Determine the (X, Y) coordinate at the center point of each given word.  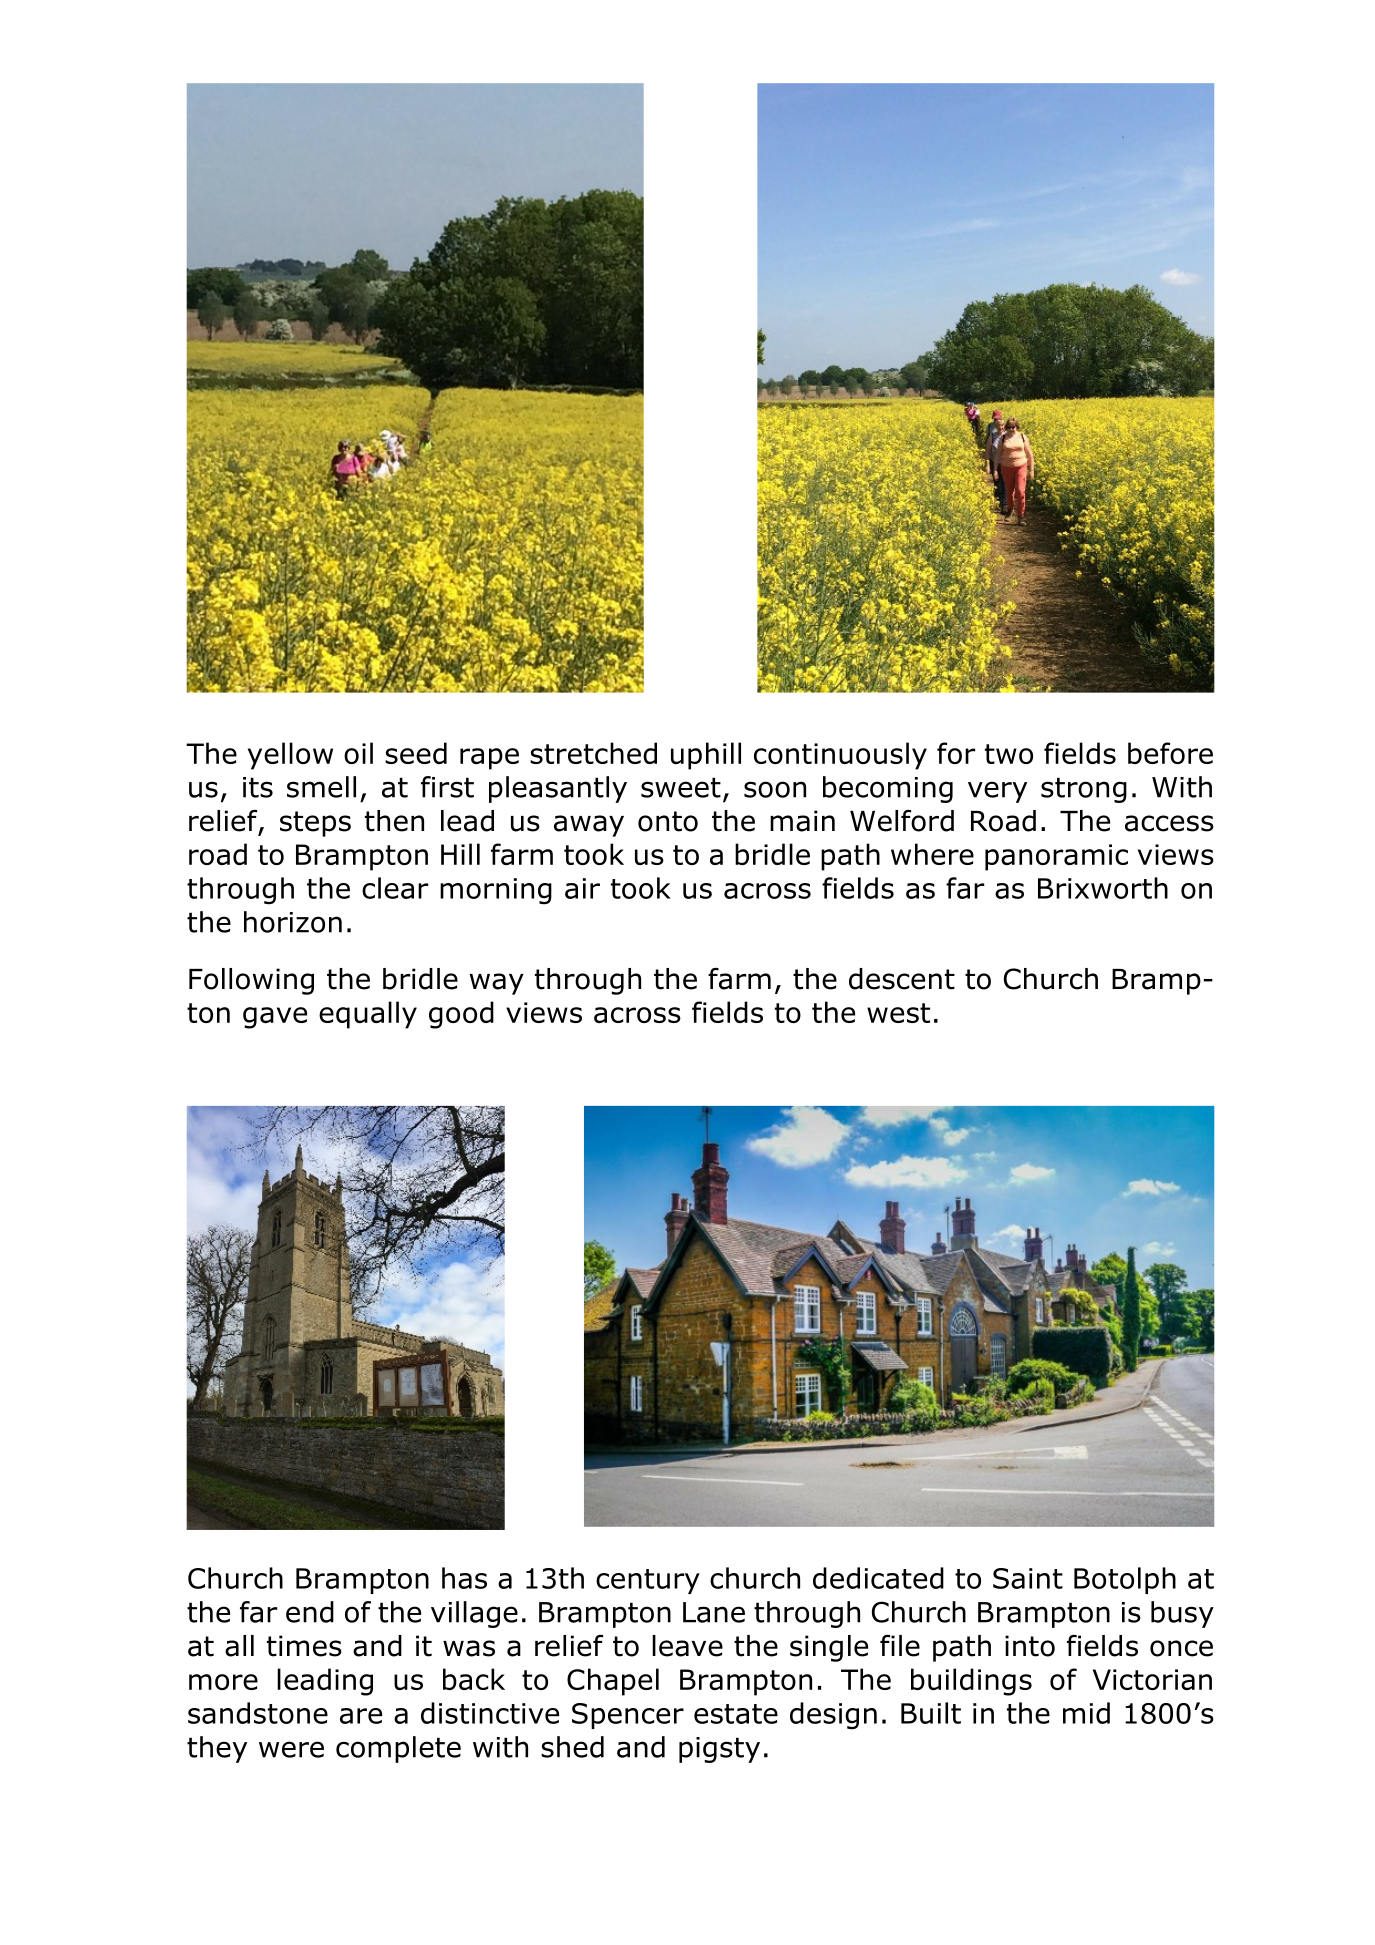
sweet (681, 787)
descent (902, 979)
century (648, 1581)
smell (321, 787)
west (898, 1013)
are (361, 1716)
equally (368, 1015)
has (464, 1578)
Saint (1028, 1578)
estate (736, 1714)
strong (1084, 790)
